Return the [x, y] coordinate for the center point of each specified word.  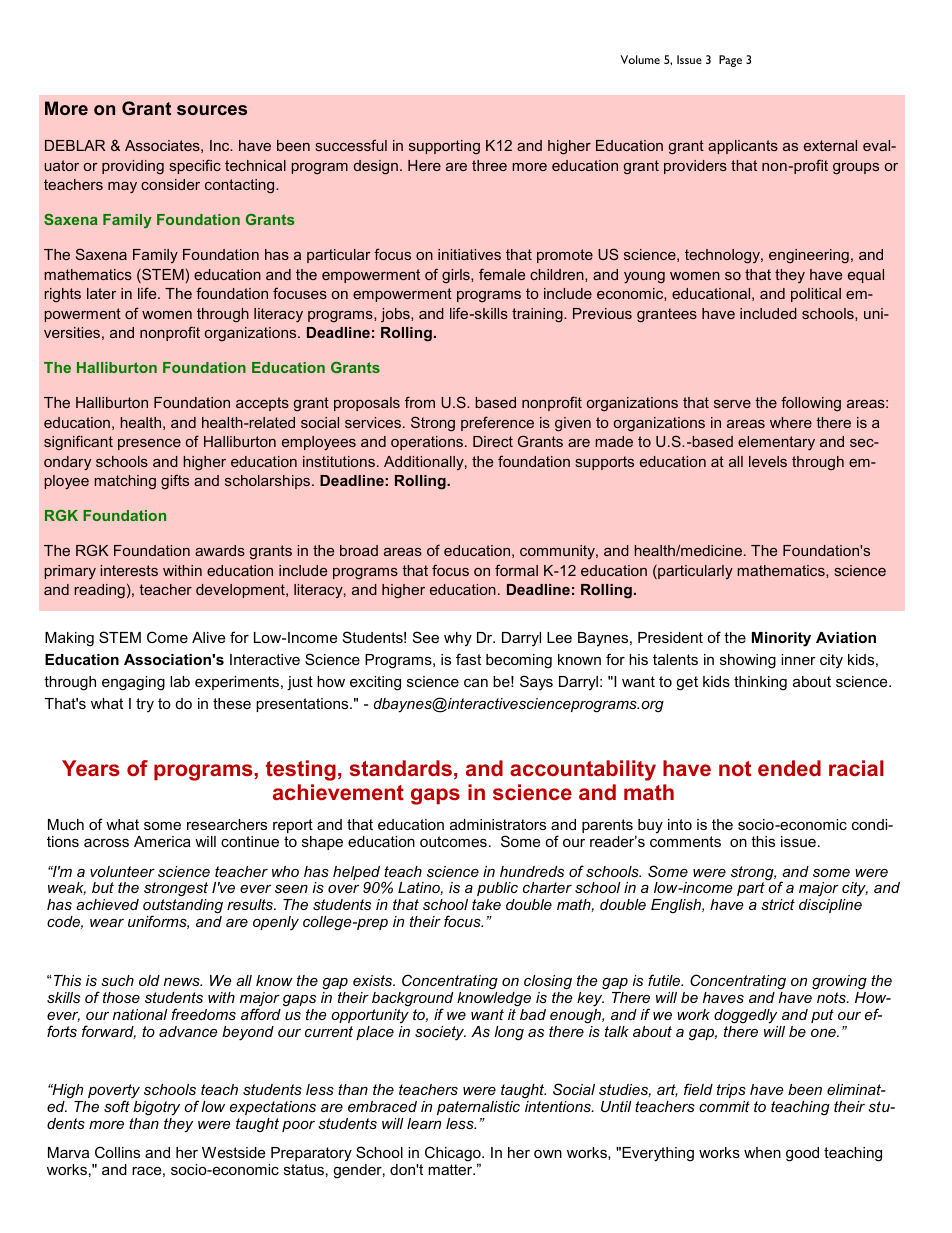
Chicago [454, 1155]
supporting [444, 147]
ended [789, 768]
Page [730, 61]
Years [91, 768]
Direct [493, 441]
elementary [776, 443]
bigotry [156, 1110]
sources [212, 110]
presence [149, 444]
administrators [498, 824]
